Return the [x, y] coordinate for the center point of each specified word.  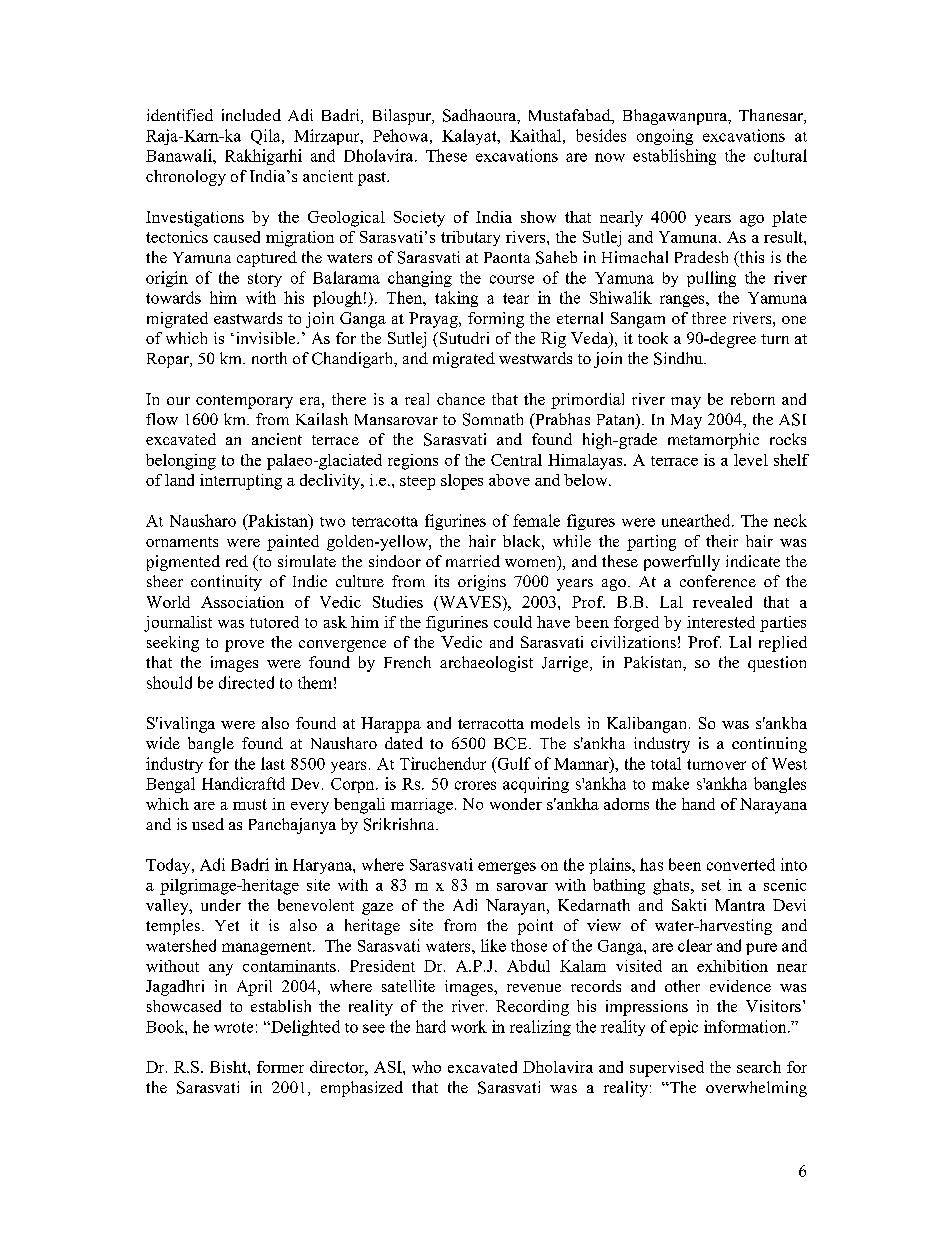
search [759, 1067]
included [251, 115]
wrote [233, 1027]
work [469, 1026]
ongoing [665, 137]
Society [419, 219]
